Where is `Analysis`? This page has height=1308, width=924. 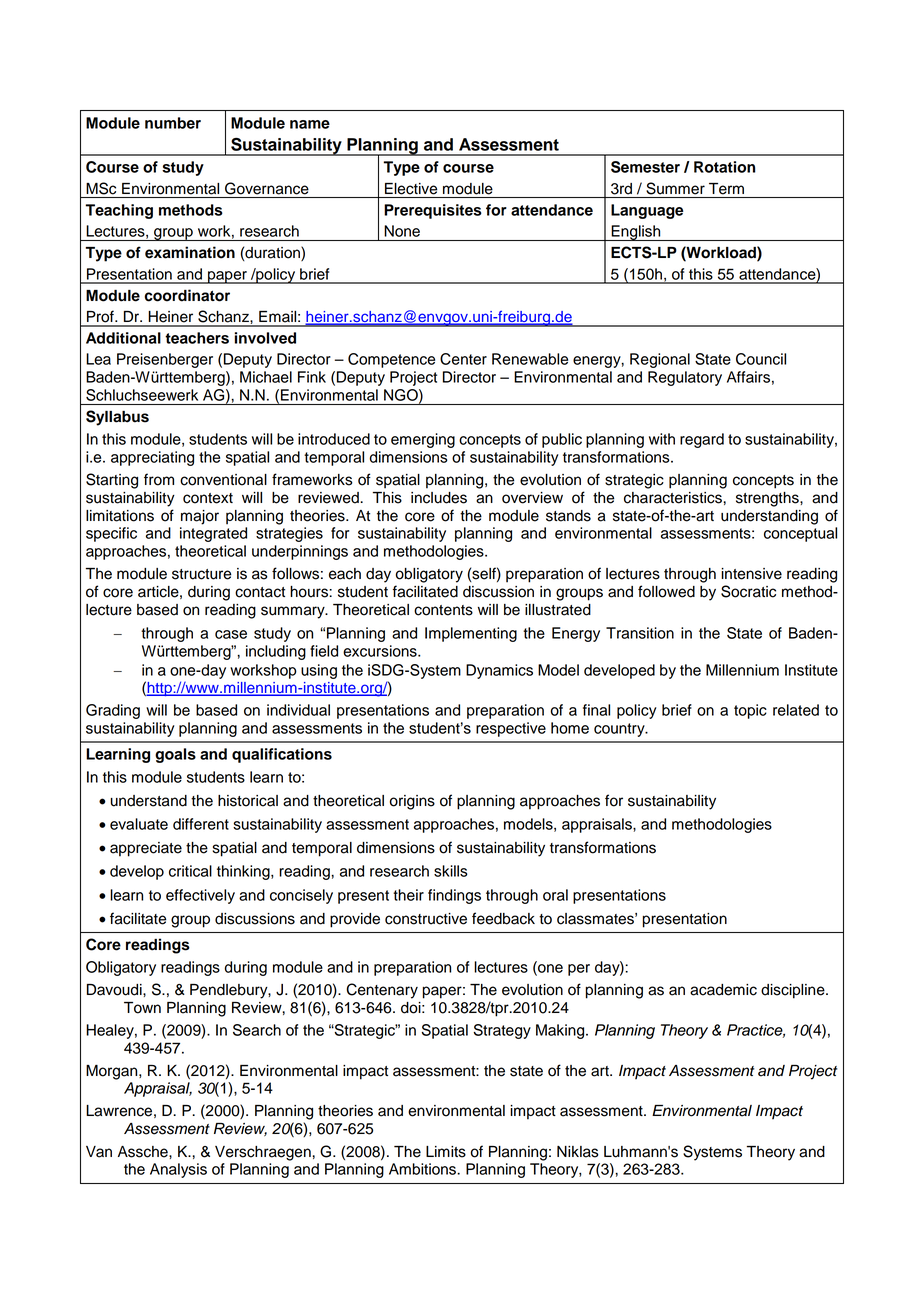
Analysis is located at coordinates (178, 1170).
